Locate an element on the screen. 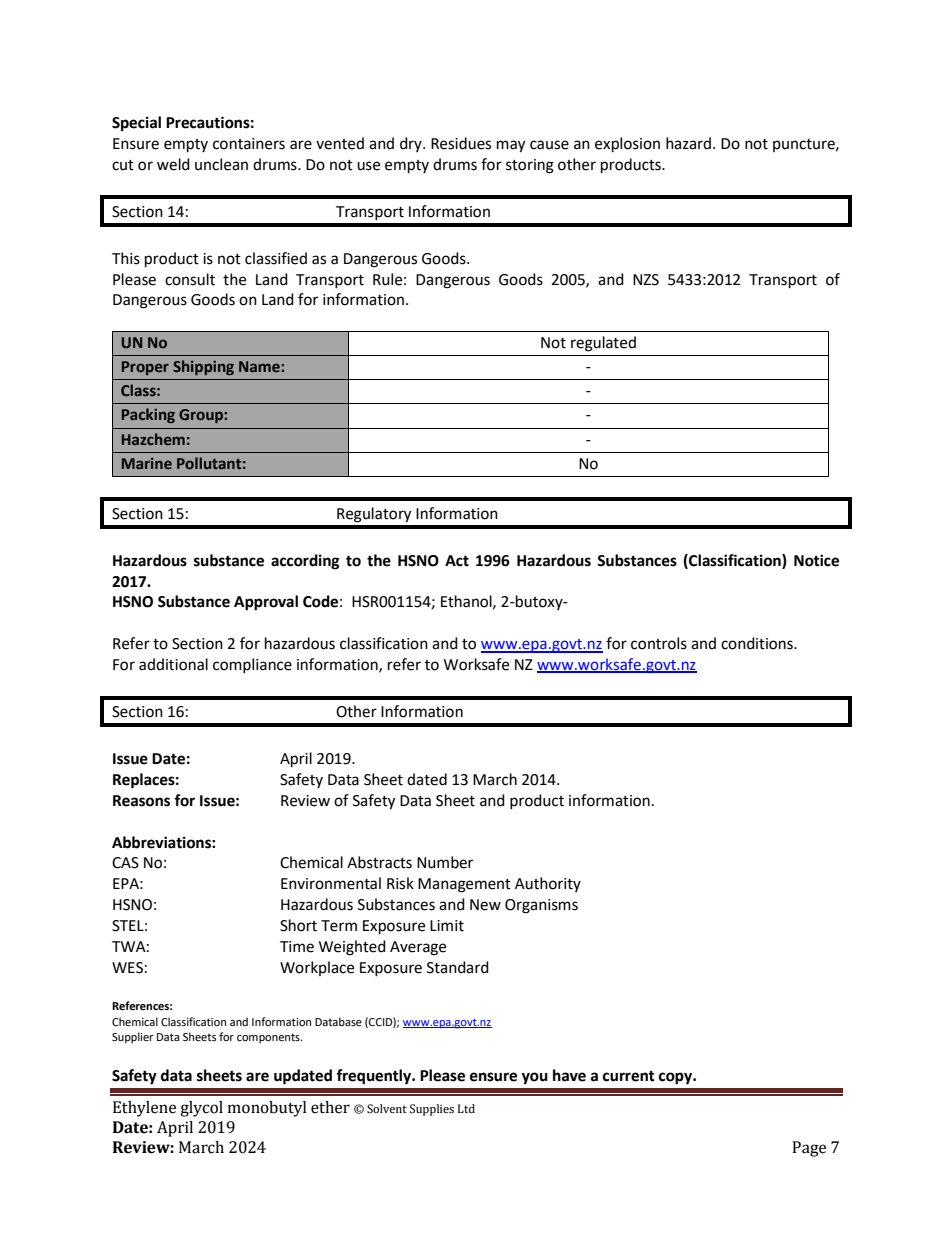  unclean is located at coordinates (221, 164).
